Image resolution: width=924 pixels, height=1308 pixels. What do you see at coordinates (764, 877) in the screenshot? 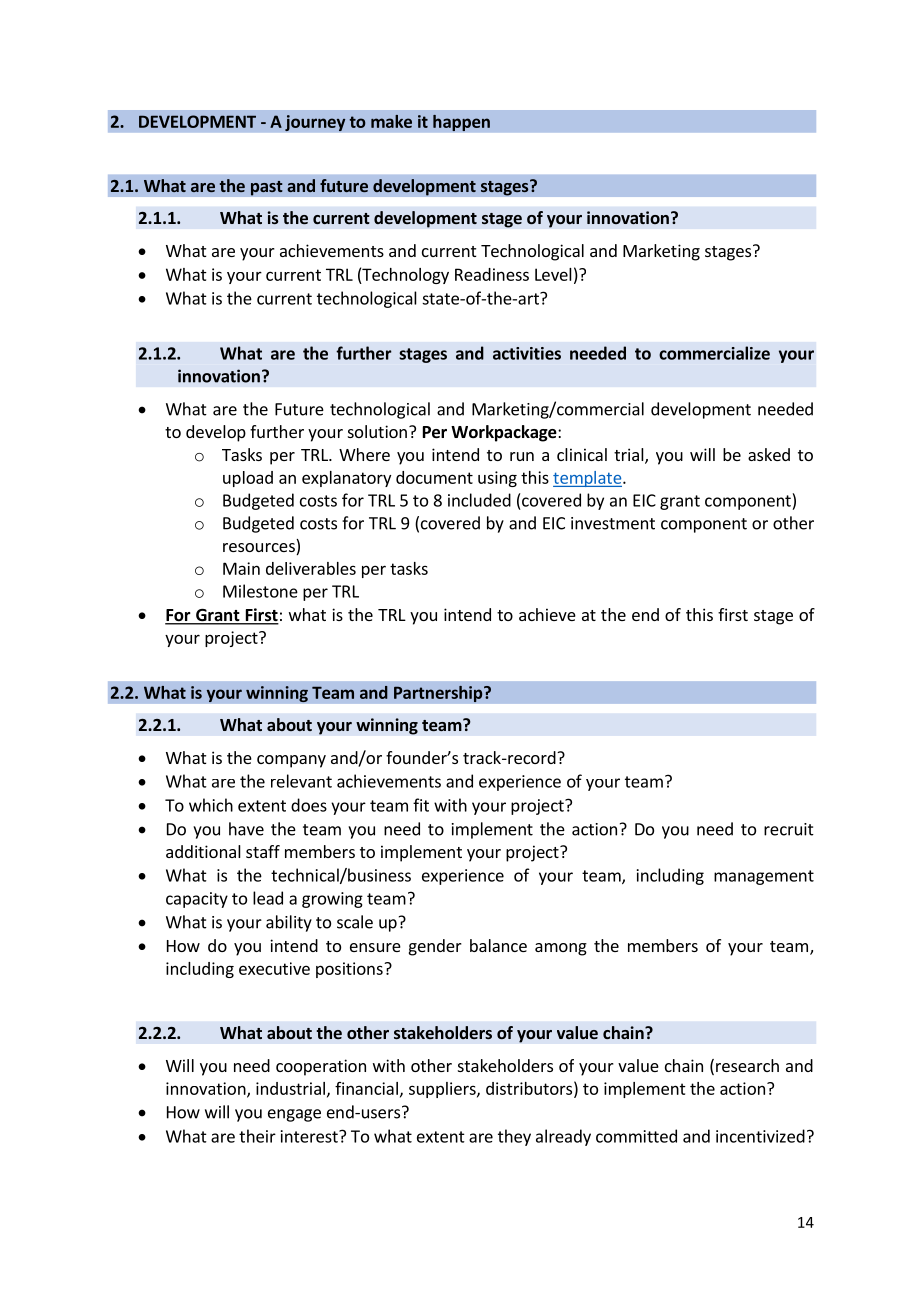
I see `management` at bounding box center [764, 877].
